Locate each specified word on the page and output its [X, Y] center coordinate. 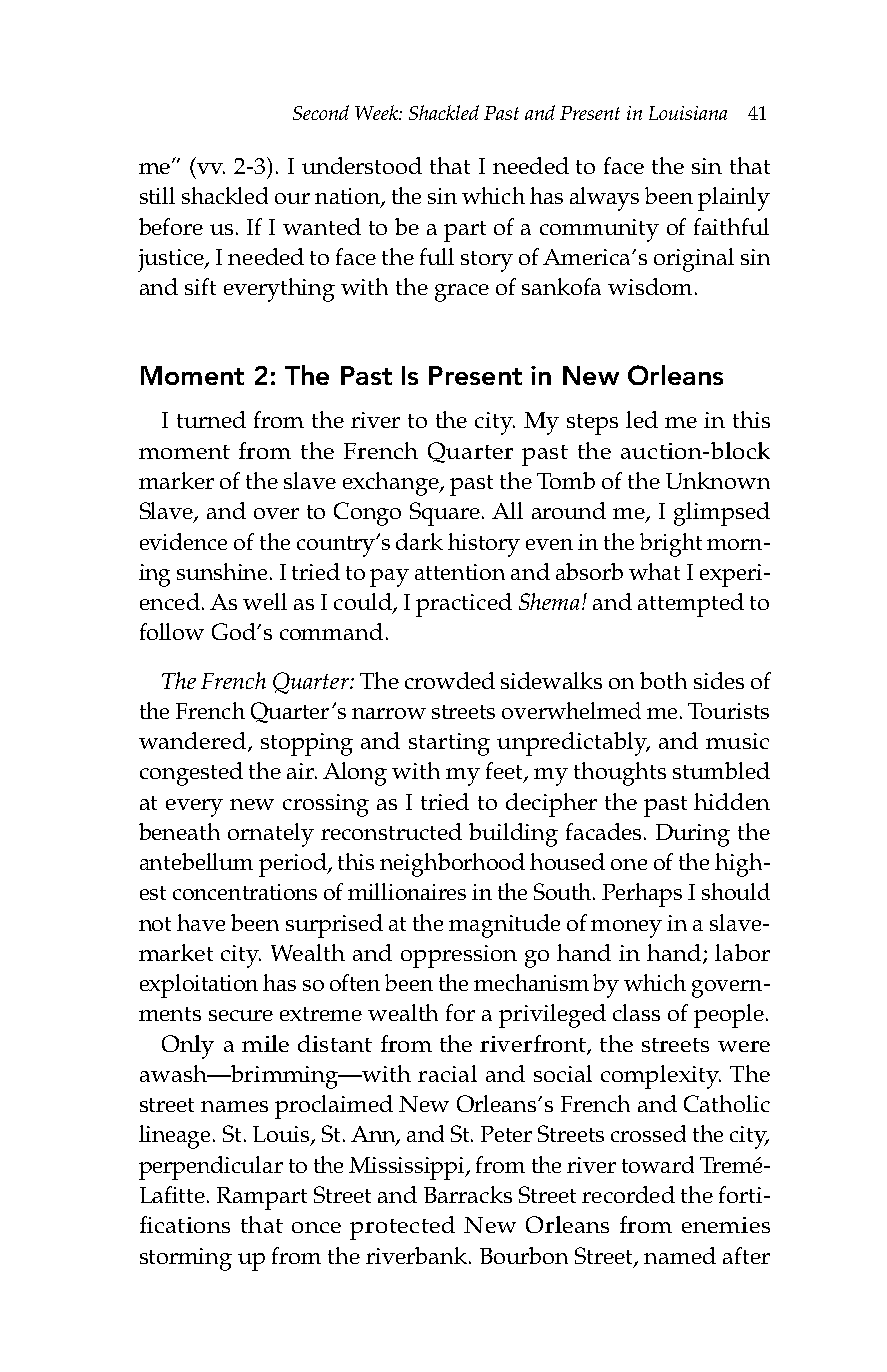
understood [362, 165]
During [693, 835]
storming [186, 1259]
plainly [734, 199]
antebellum [196, 861]
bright [671, 545]
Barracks [468, 1194]
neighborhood [452, 865]
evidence [183, 541]
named [680, 1255]
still [157, 195]
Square [446, 514]
